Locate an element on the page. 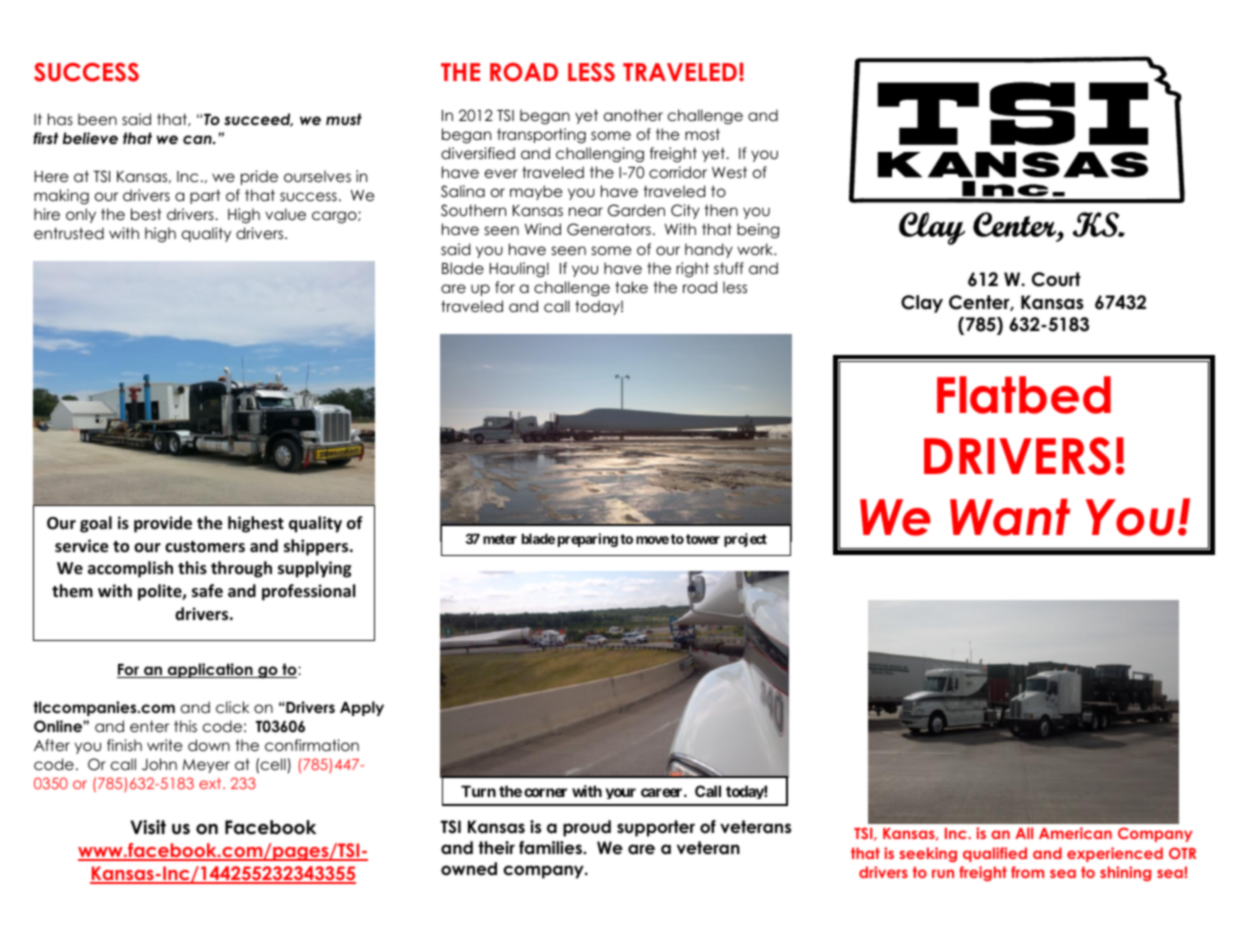 The width and height of the page is (1233, 952). entrusted is located at coordinates (69, 233).
